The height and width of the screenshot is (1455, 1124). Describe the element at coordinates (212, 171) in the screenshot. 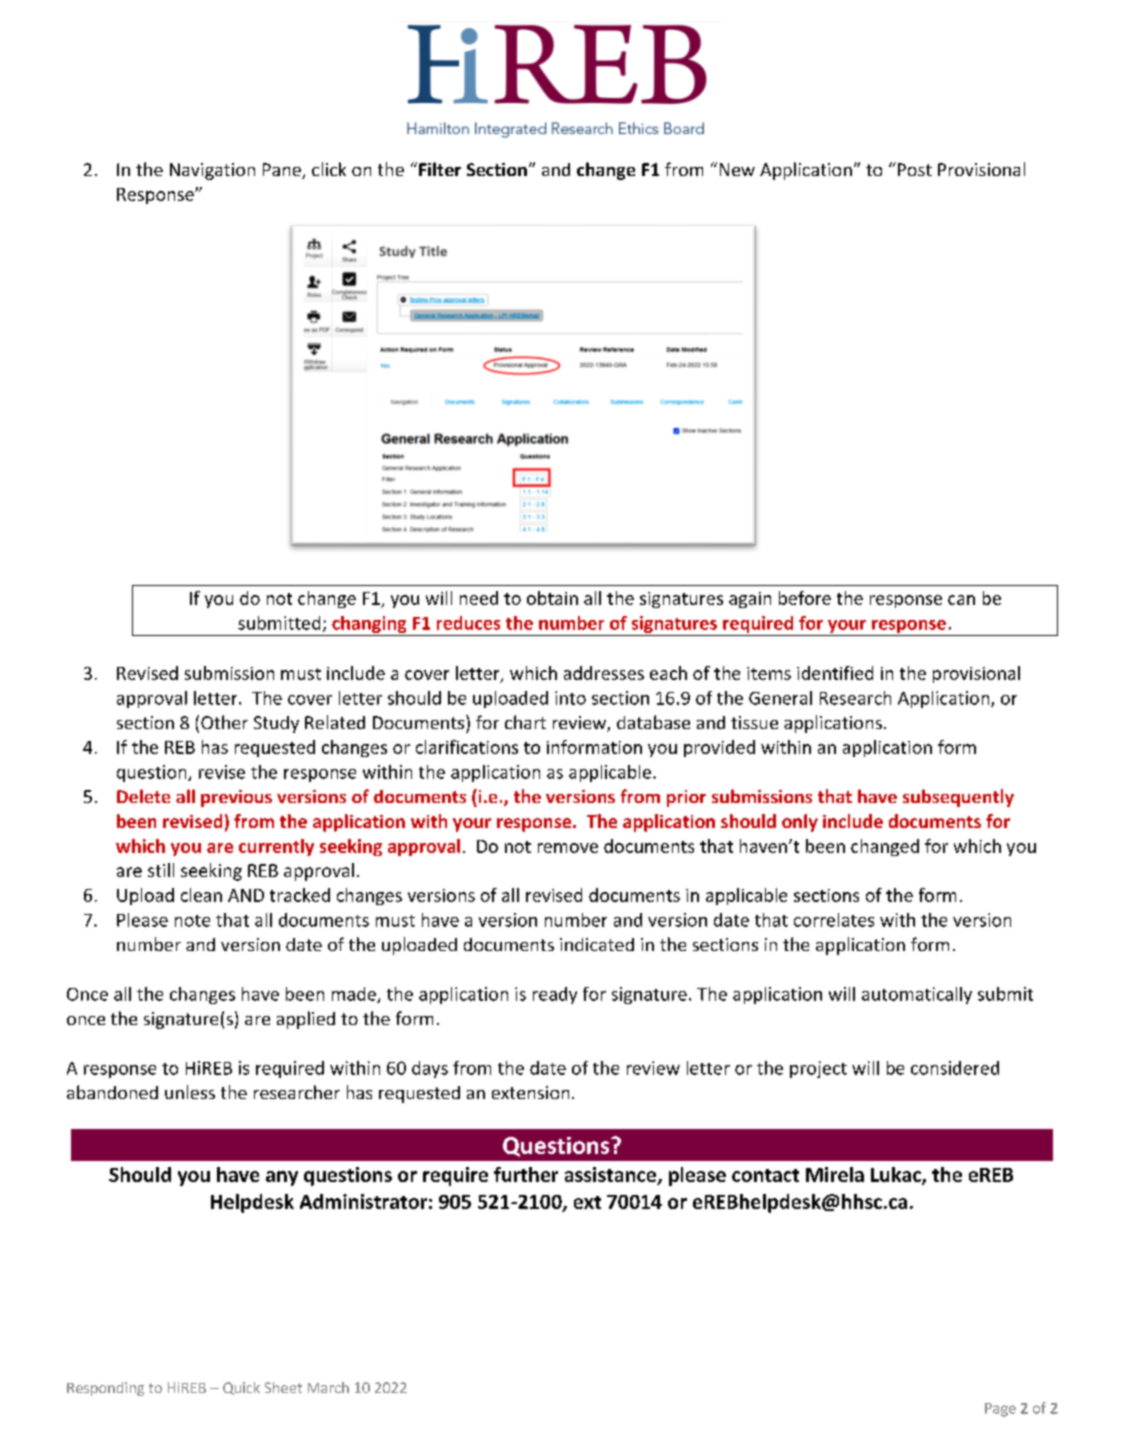

I see `Navigation` at that location.
